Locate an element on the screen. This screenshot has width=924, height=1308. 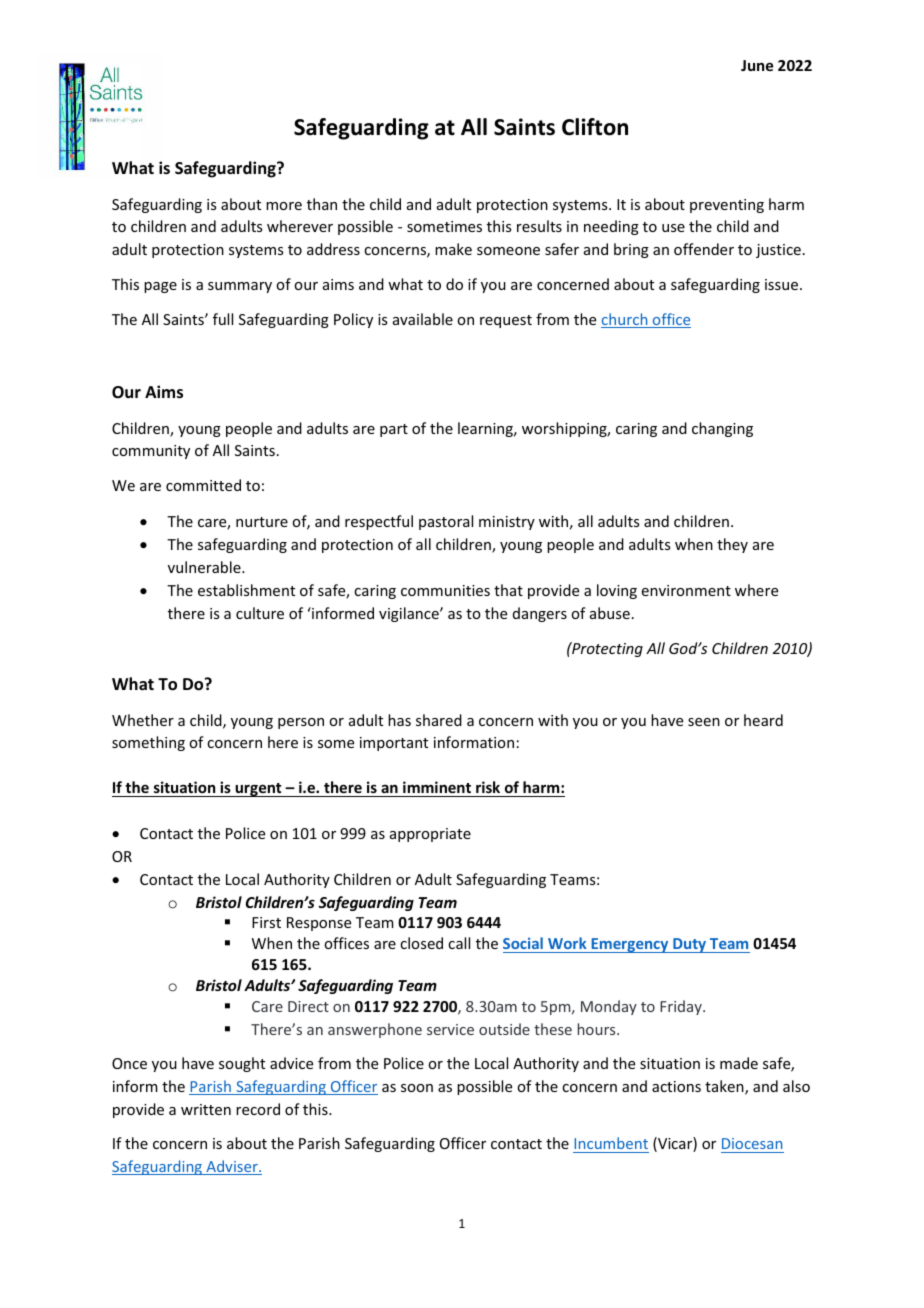
committed is located at coordinates (203, 485).
